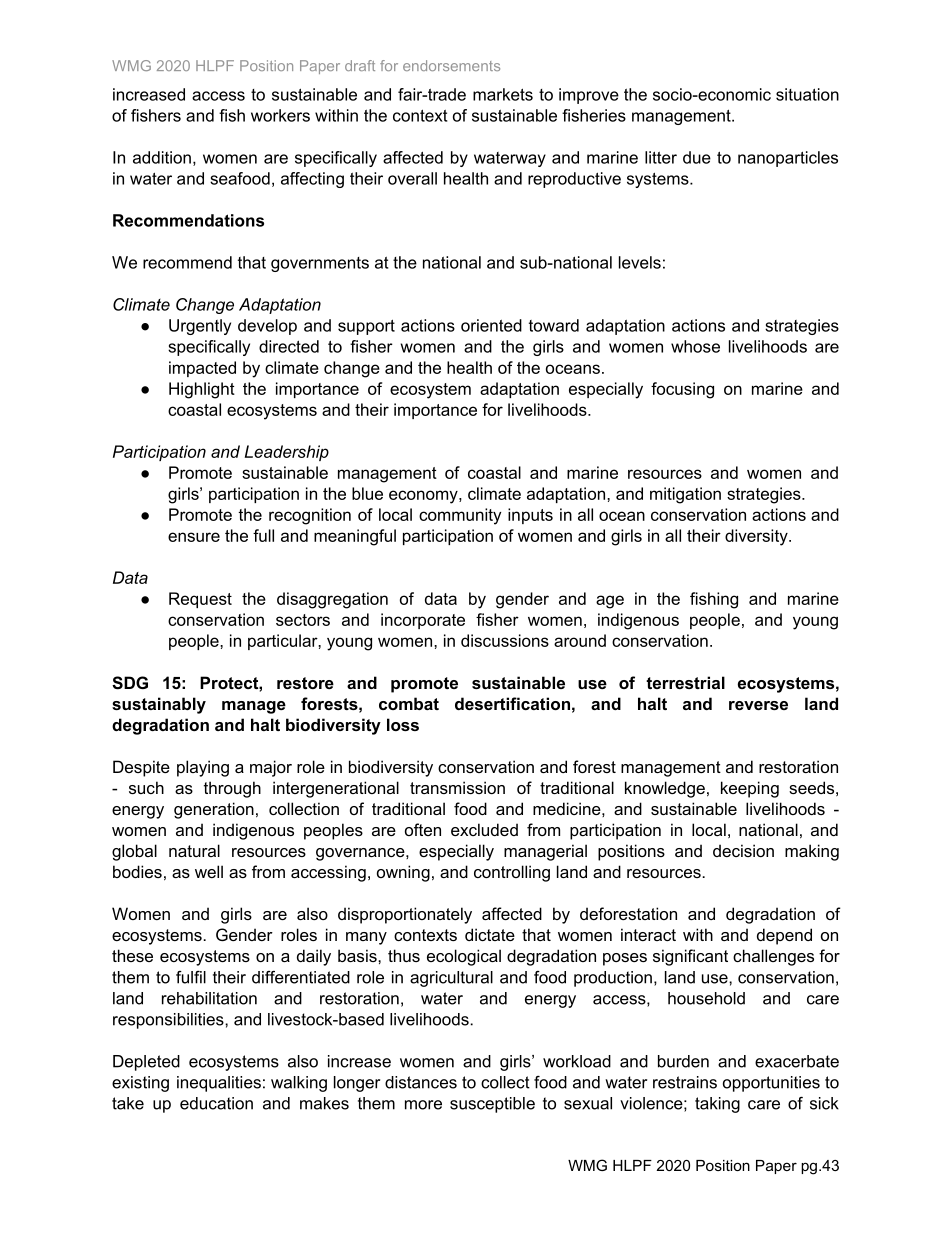 The image size is (952, 1233). I want to click on markets, so click(503, 94).
